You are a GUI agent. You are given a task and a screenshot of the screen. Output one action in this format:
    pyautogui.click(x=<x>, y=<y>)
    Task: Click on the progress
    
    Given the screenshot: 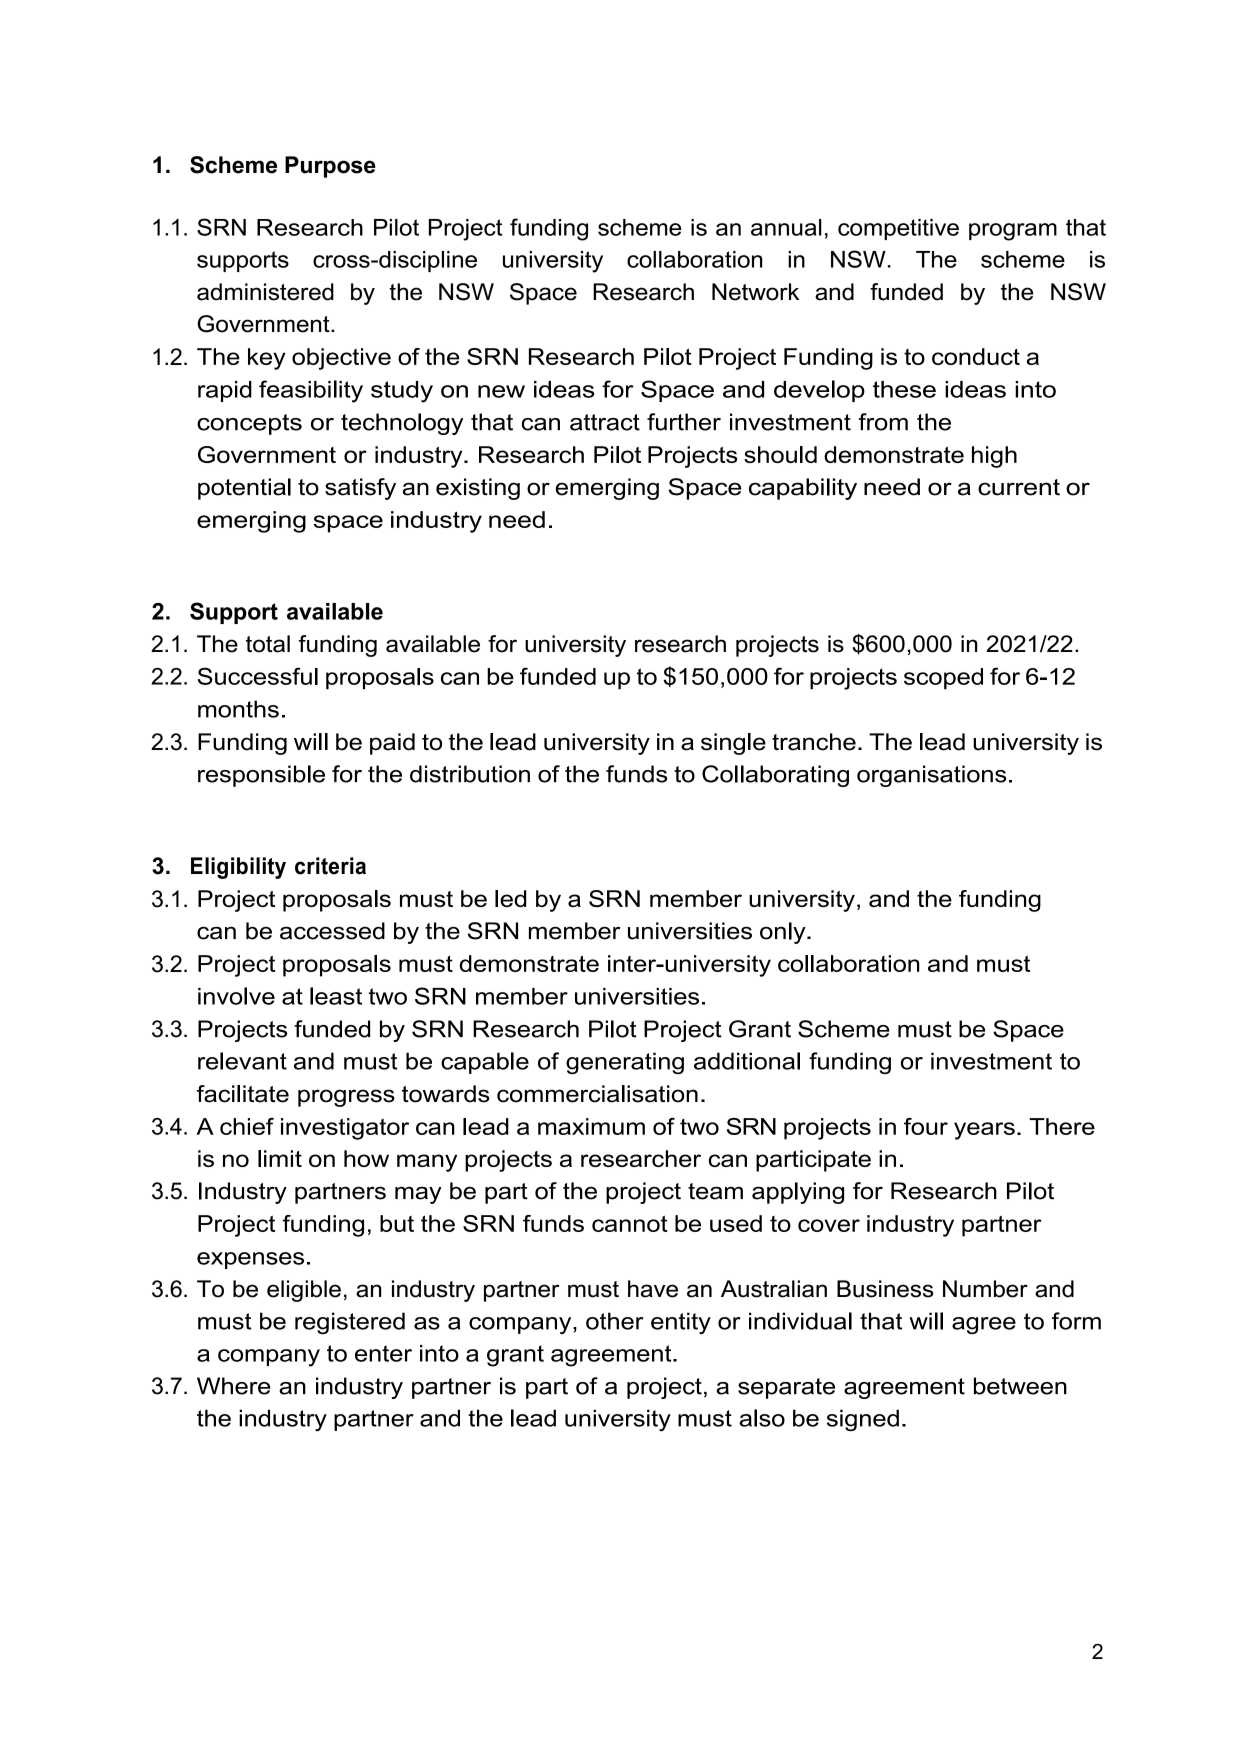 What is the action you would take?
    pyautogui.click(x=346, y=1098)
